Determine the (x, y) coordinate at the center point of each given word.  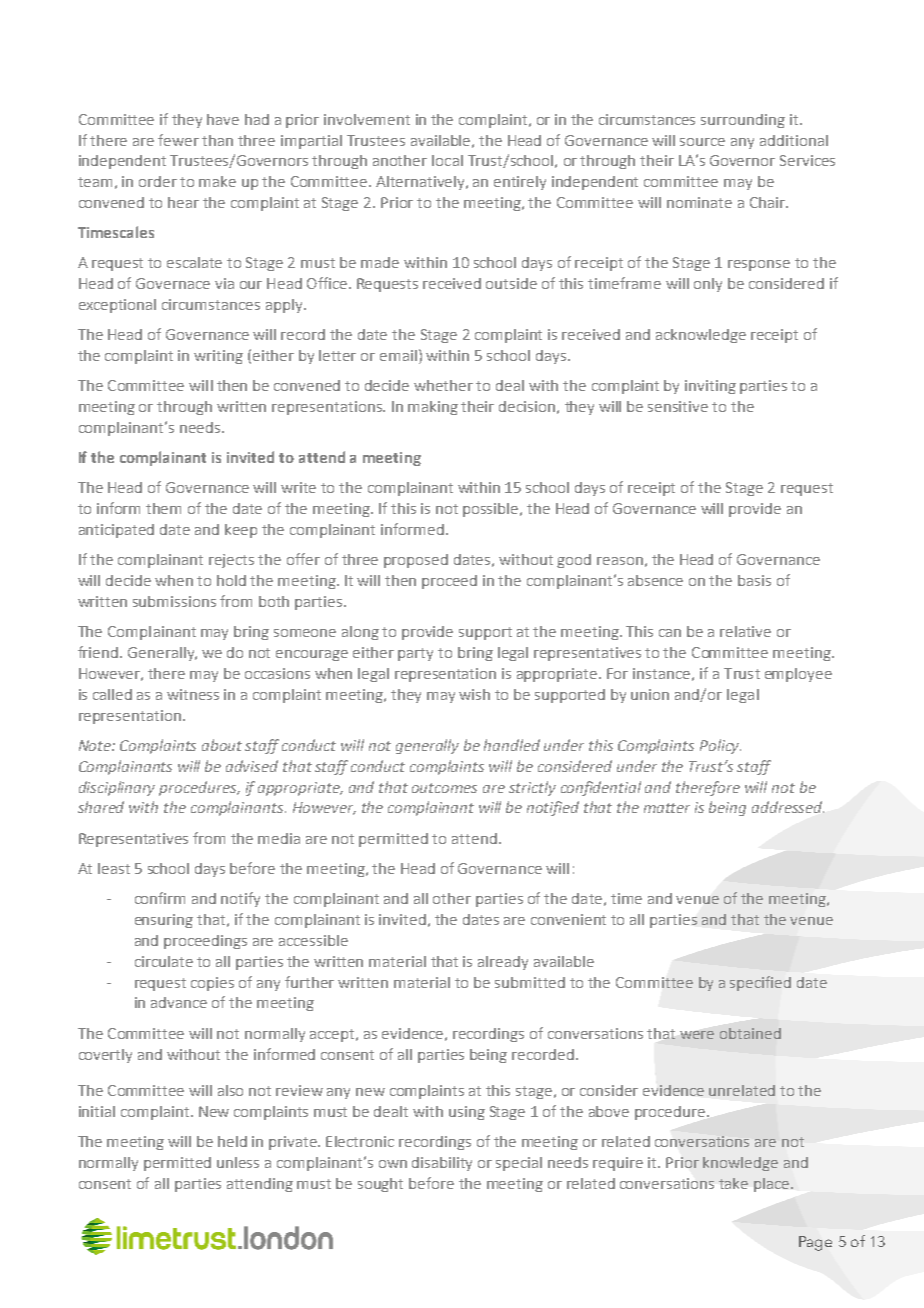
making (433, 408)
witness (193, 694)
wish (474, 694)
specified (760, 983)
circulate (164, 961)
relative (745, 631)
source (702, 142)
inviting (710, 387)
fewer (178, 140)
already (503, 963)
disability (442, 1164)
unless (238, 1162)
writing (218, 357)
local (447, 160)
